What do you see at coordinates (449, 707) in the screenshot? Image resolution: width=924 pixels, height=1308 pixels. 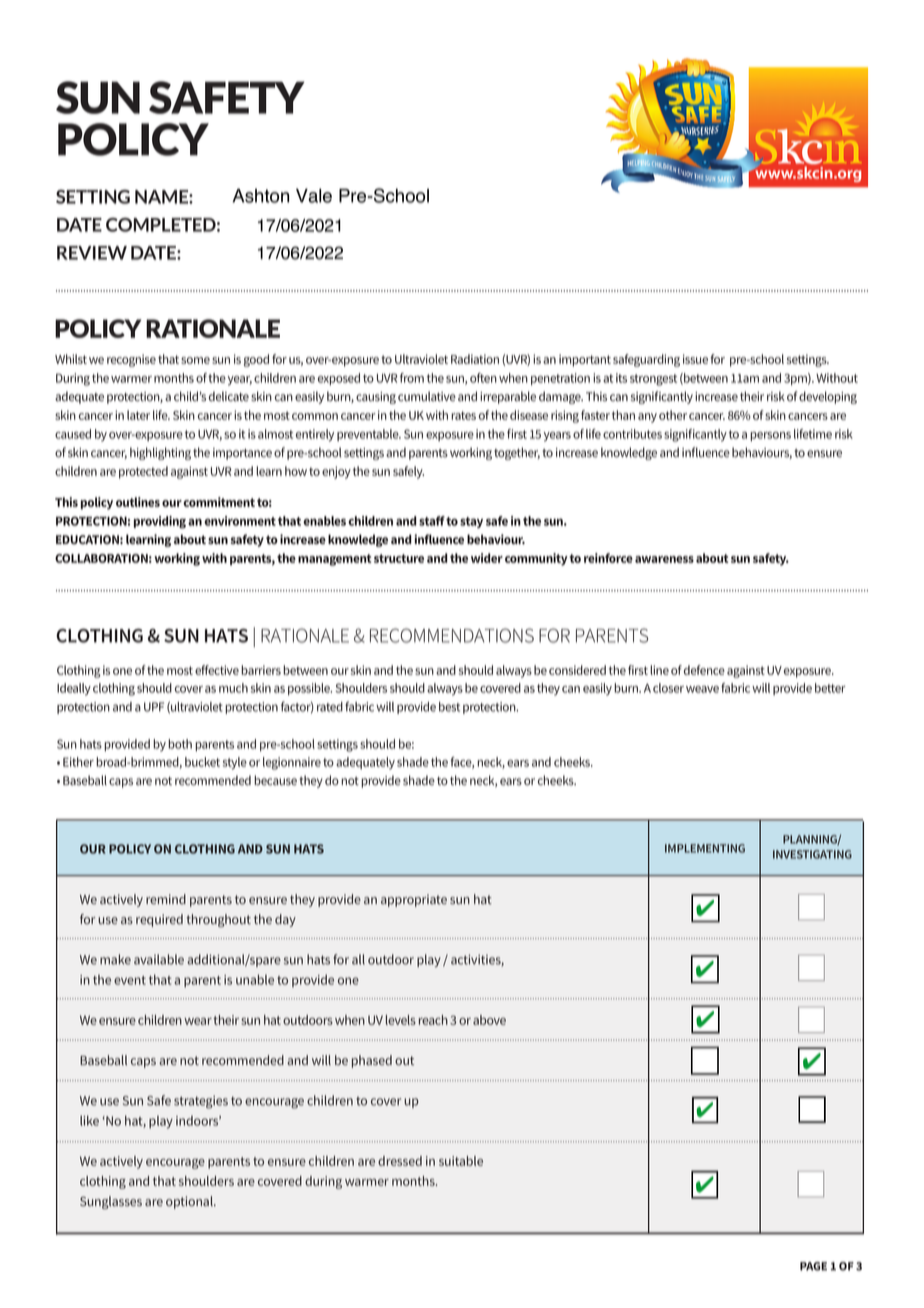 I see `best` at bounding box center [449, 707].
